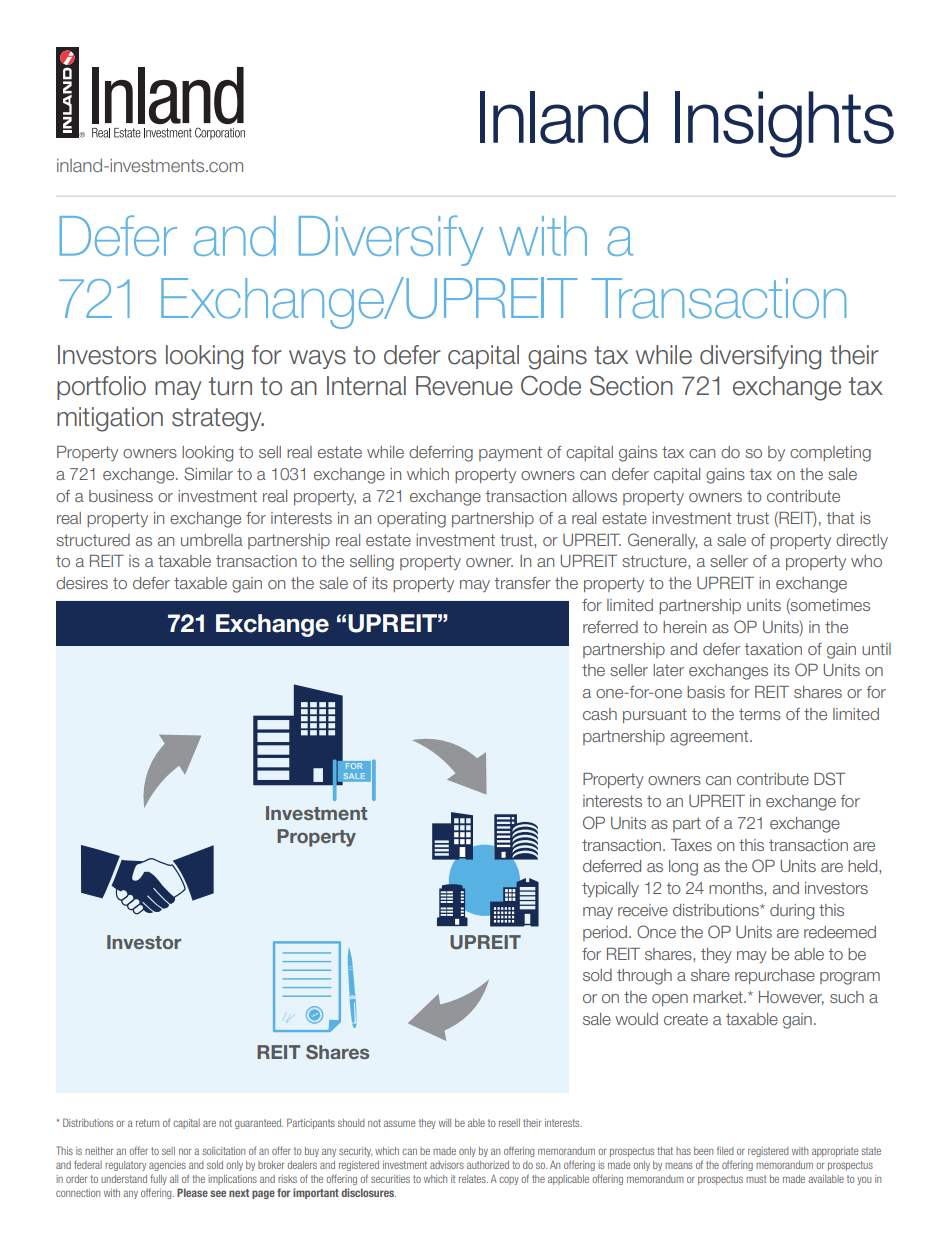 This screenshot has width=952, height=1233. What do you see at coordinates (631, 385) in the screenshot?
I see `Section` at bounding box center [631, 385].
